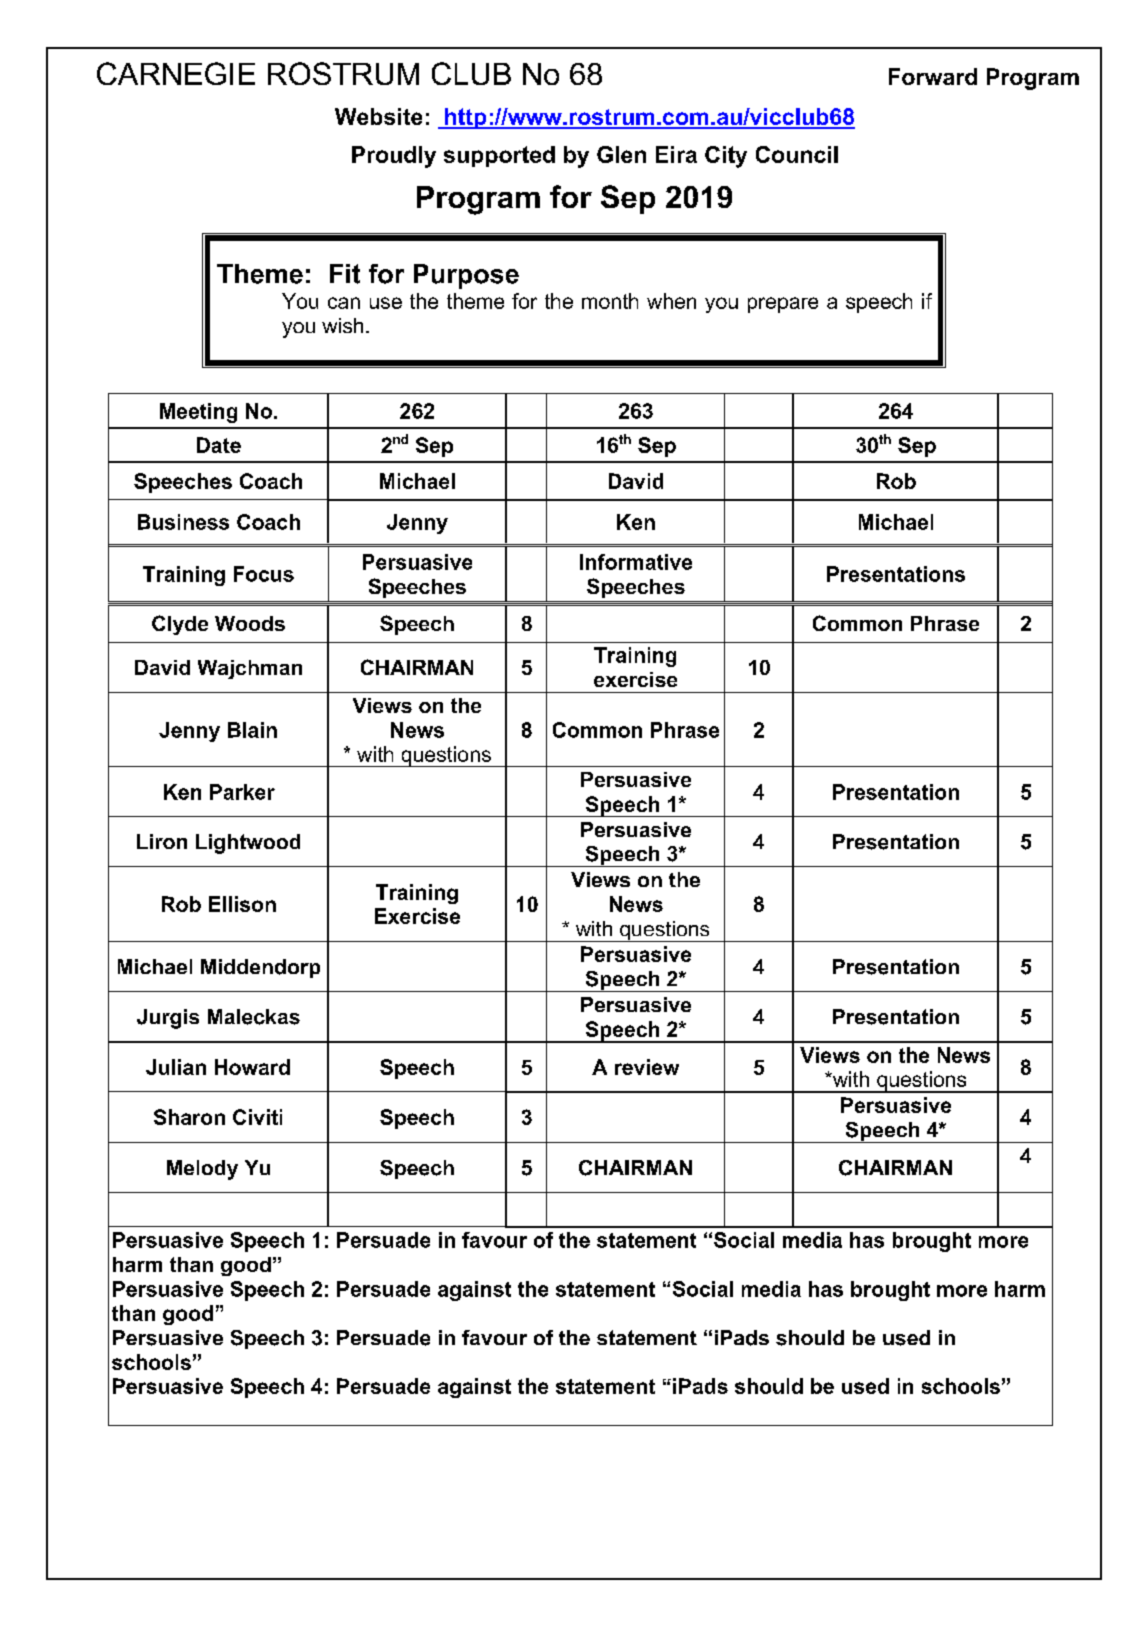  I want to click on Melody, so click(202, 1170).
